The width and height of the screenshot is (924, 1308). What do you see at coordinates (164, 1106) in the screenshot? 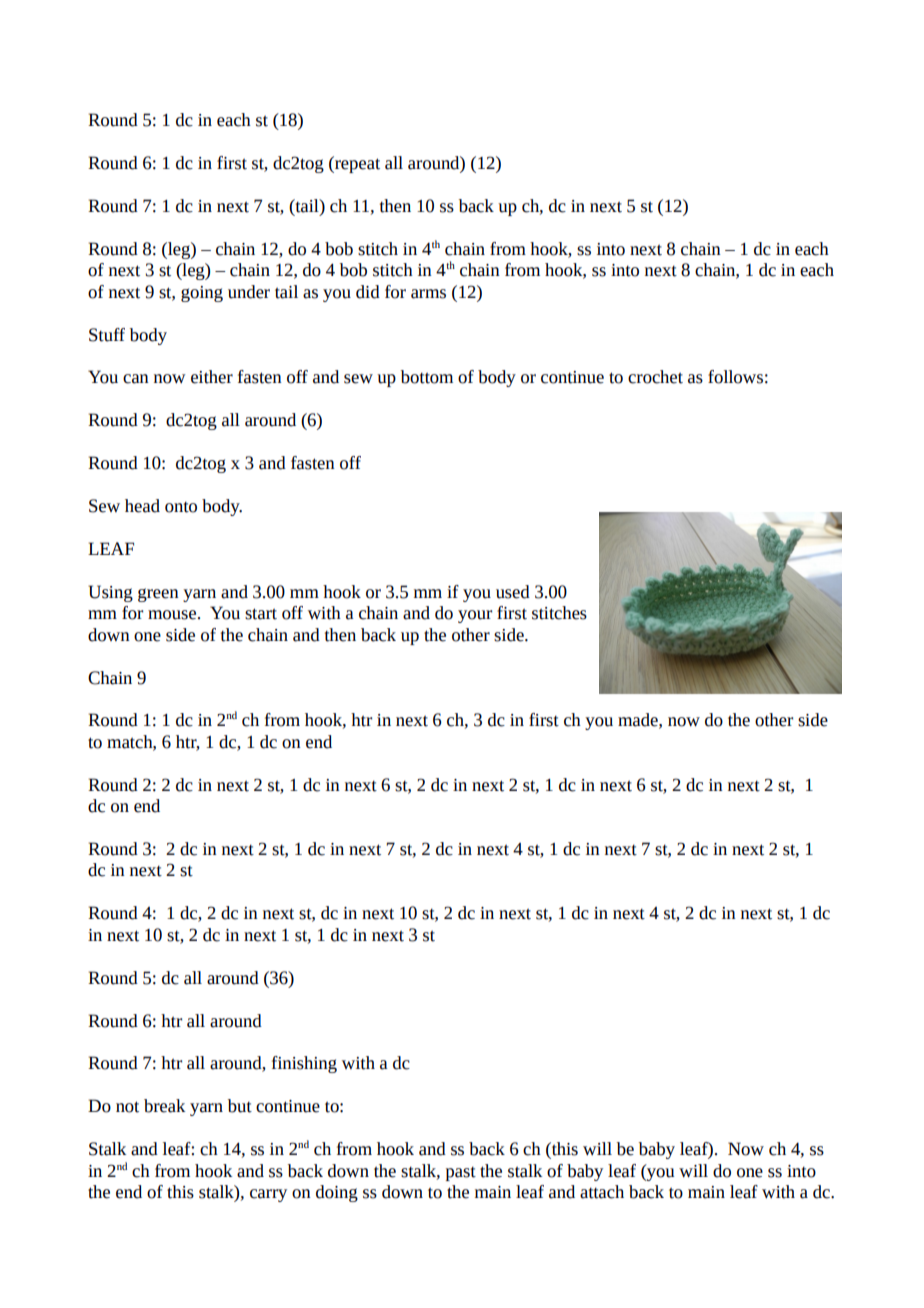
I see `break` at bounding box center [164, 1106].
